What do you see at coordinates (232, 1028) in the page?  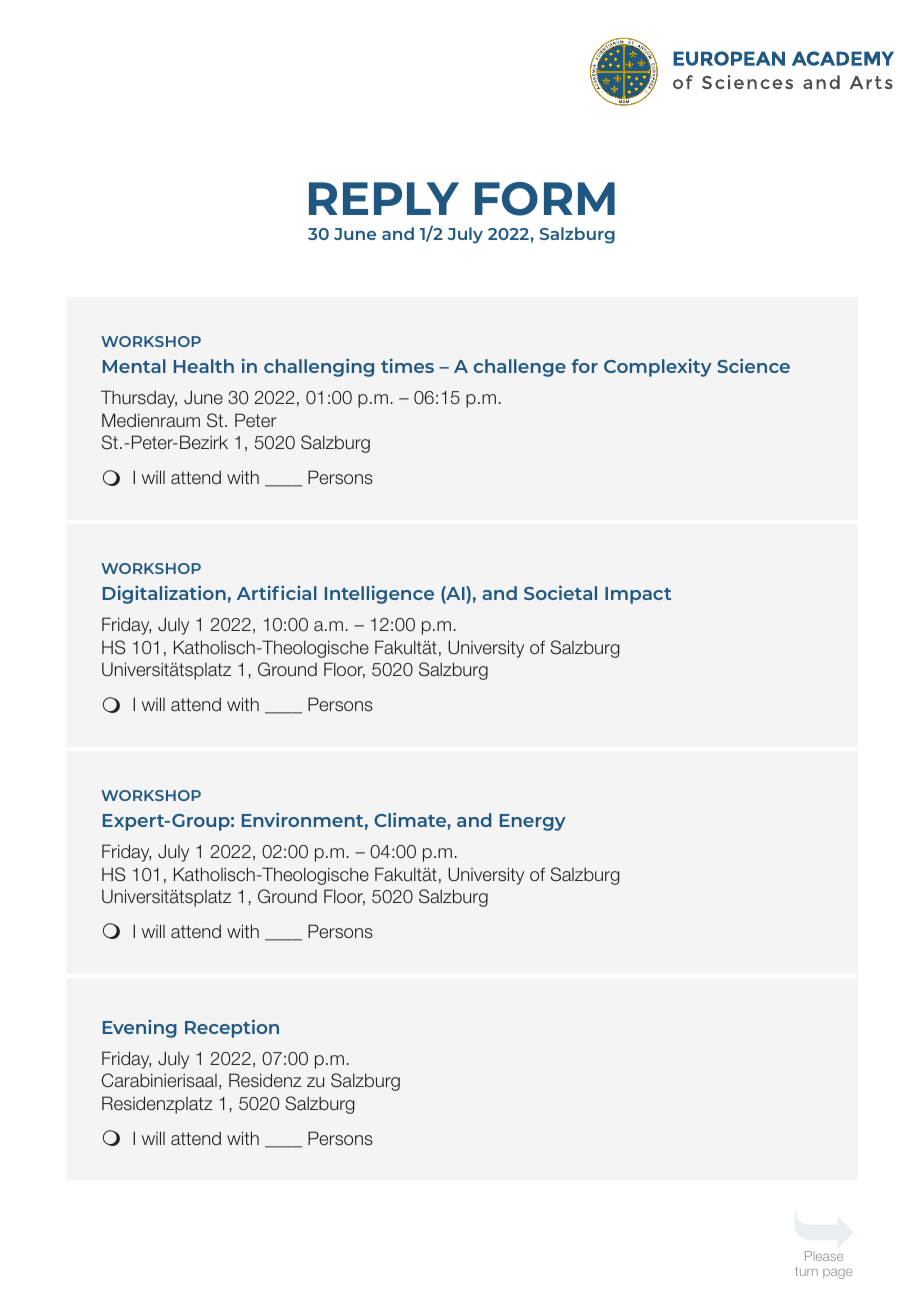 I see `Reception` at bounding box center [232, 1028].
